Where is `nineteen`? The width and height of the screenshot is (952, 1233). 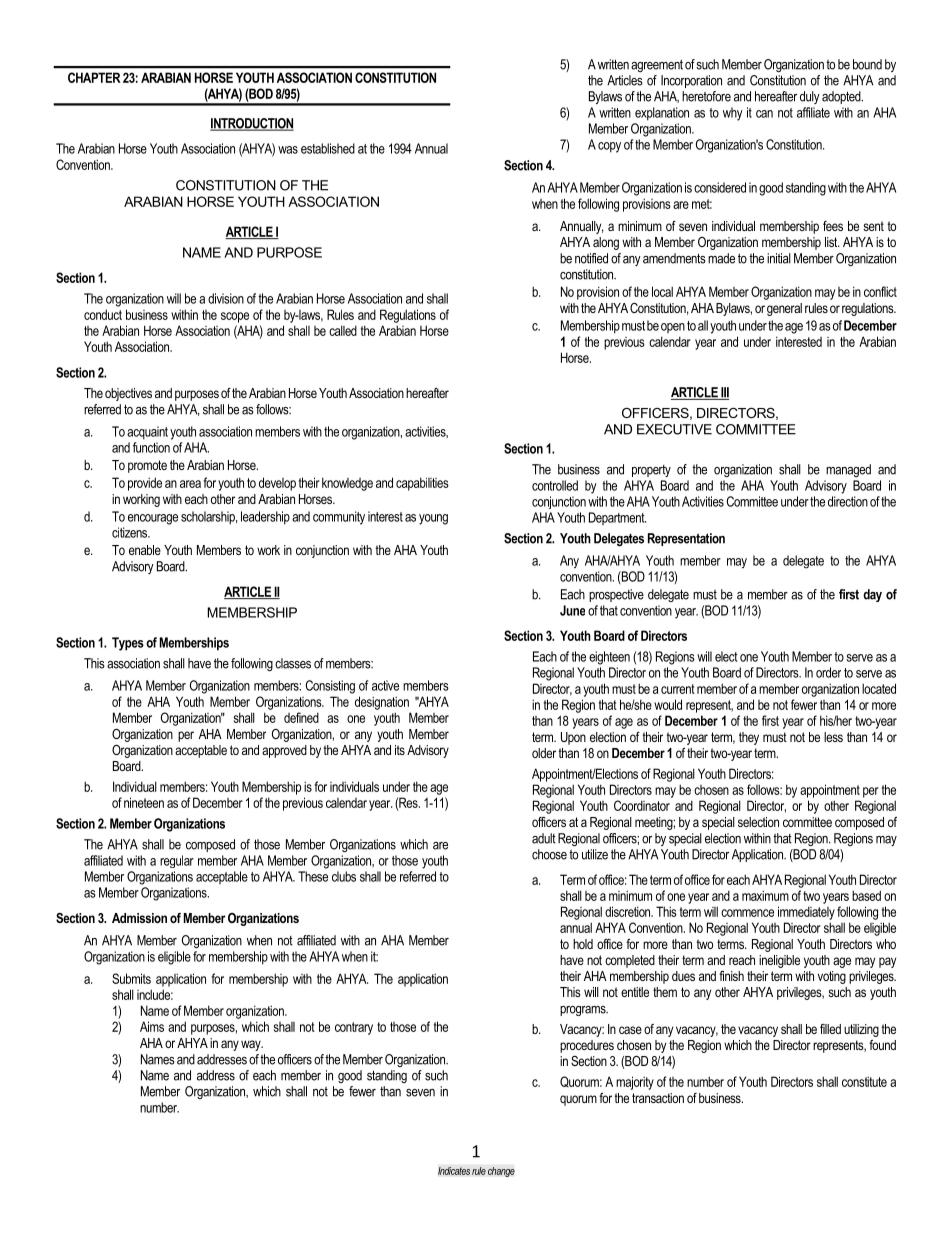
nineteen is located at coordinates (144, 802).
